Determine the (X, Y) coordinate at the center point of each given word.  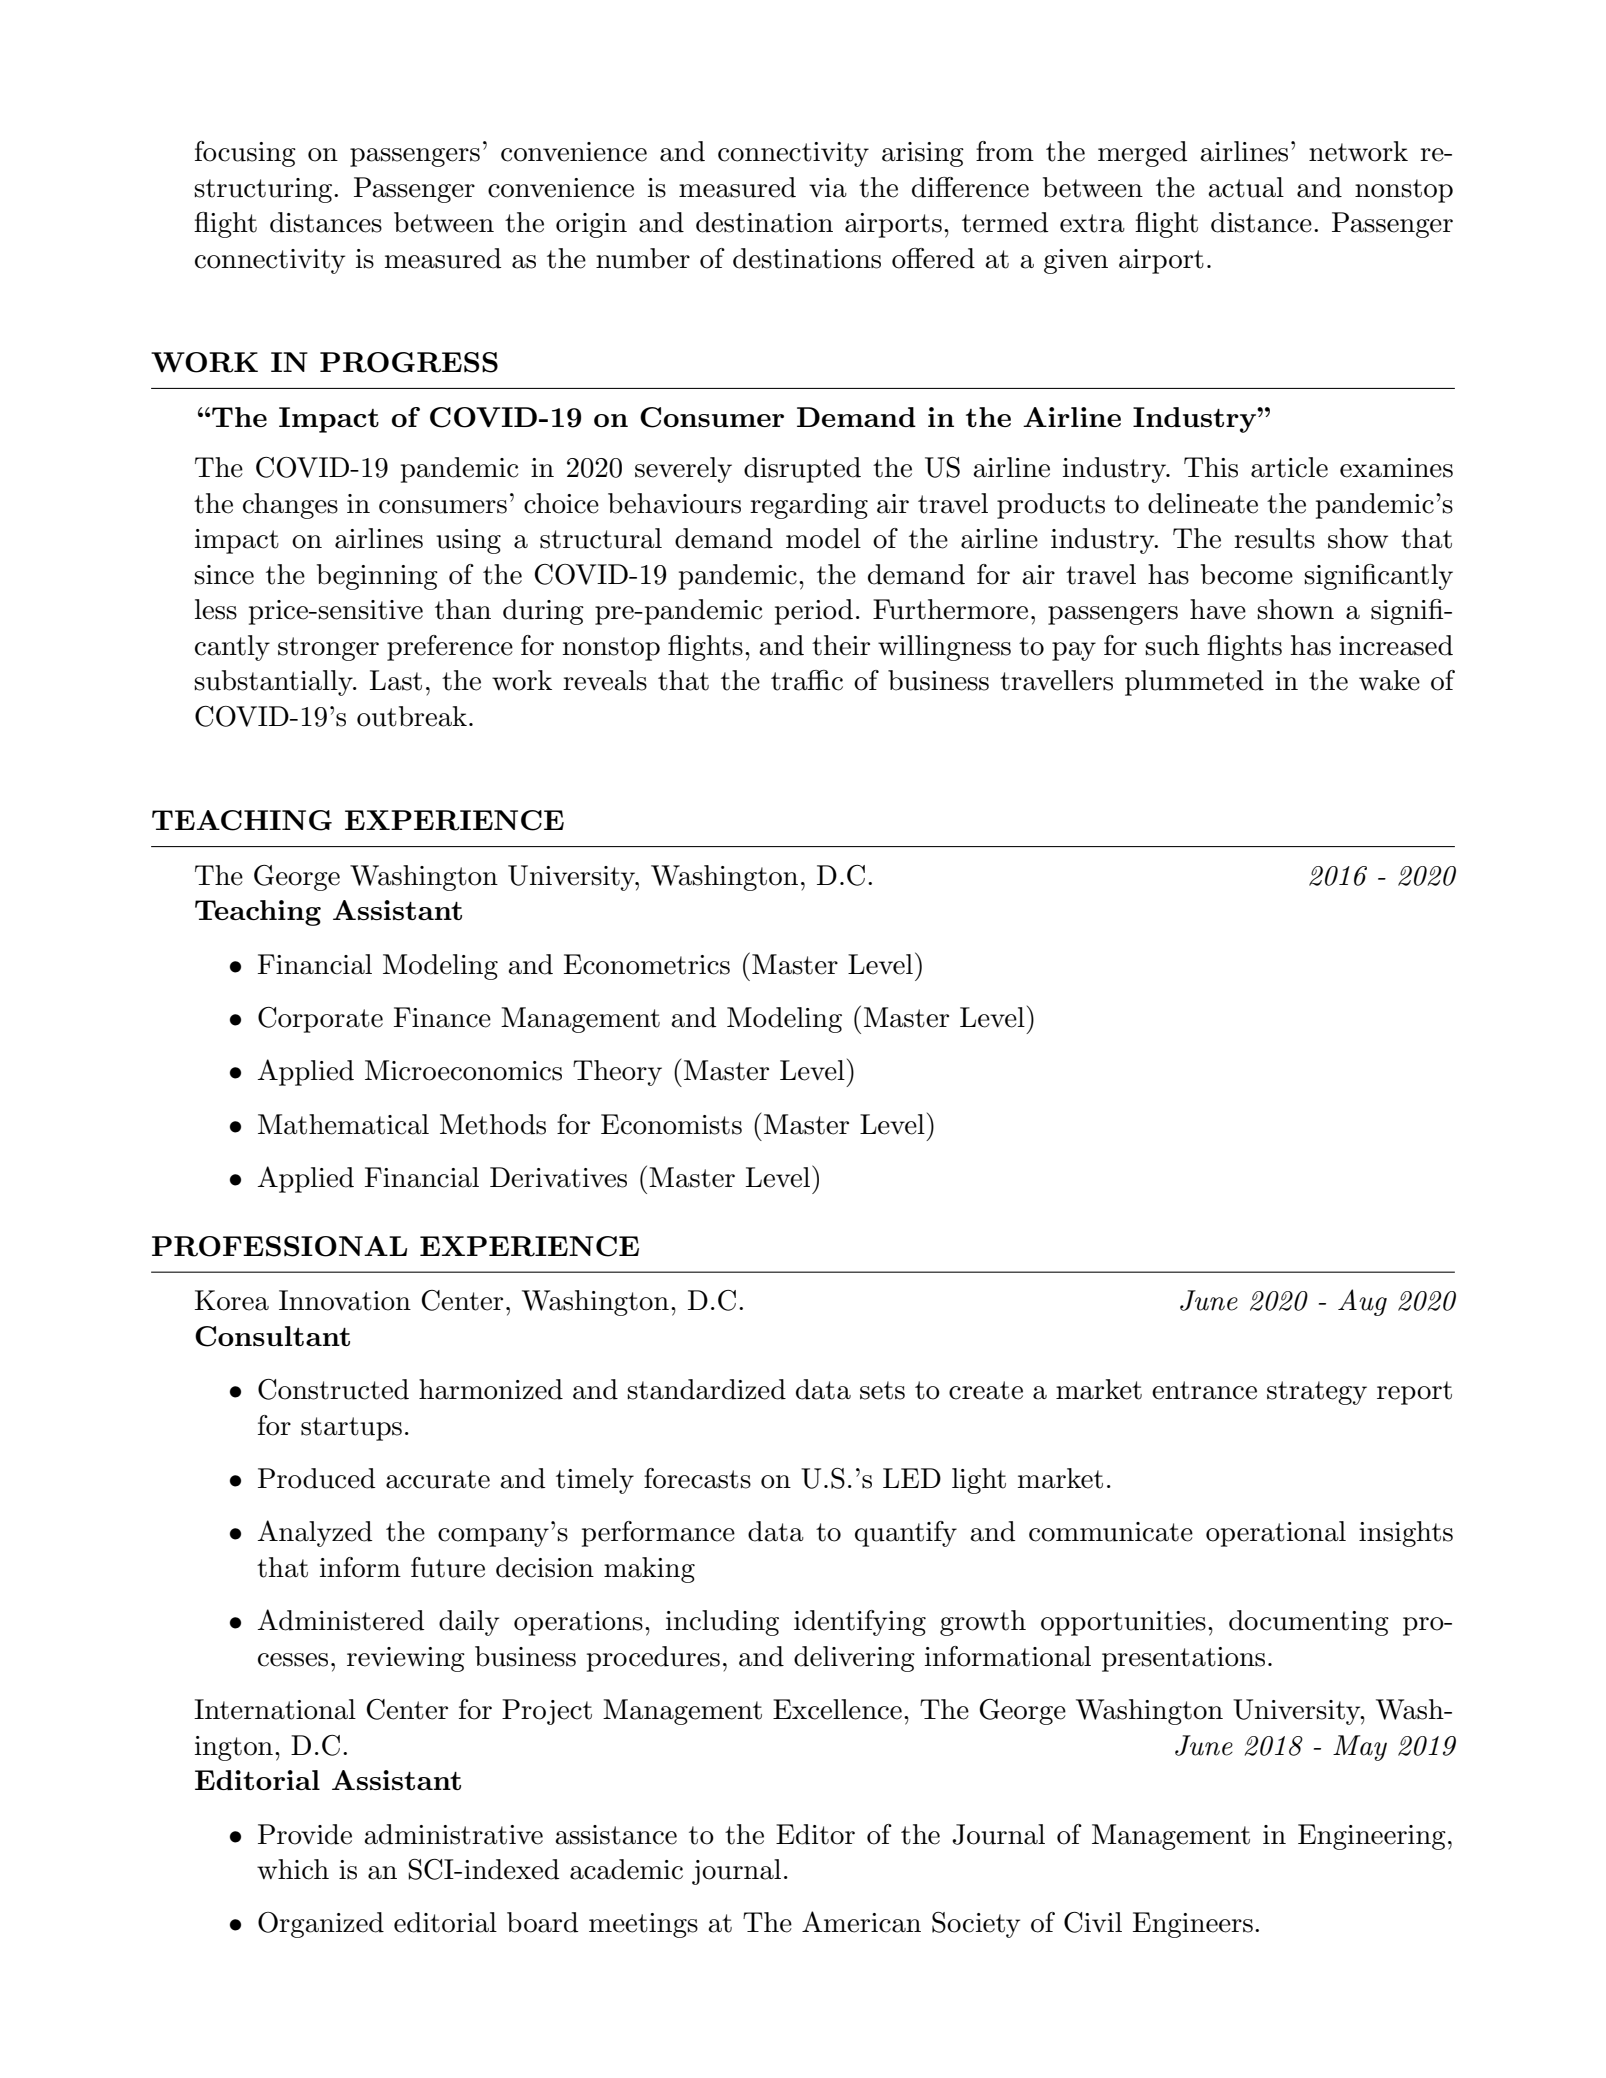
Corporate (320, 1020)
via (828, 188)
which (293, 1869)
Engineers (1193, 1925)
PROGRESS (409, 362)
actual (1246, 187)
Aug (1362, 1302)
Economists (671, 1124)
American (861, 1922)
